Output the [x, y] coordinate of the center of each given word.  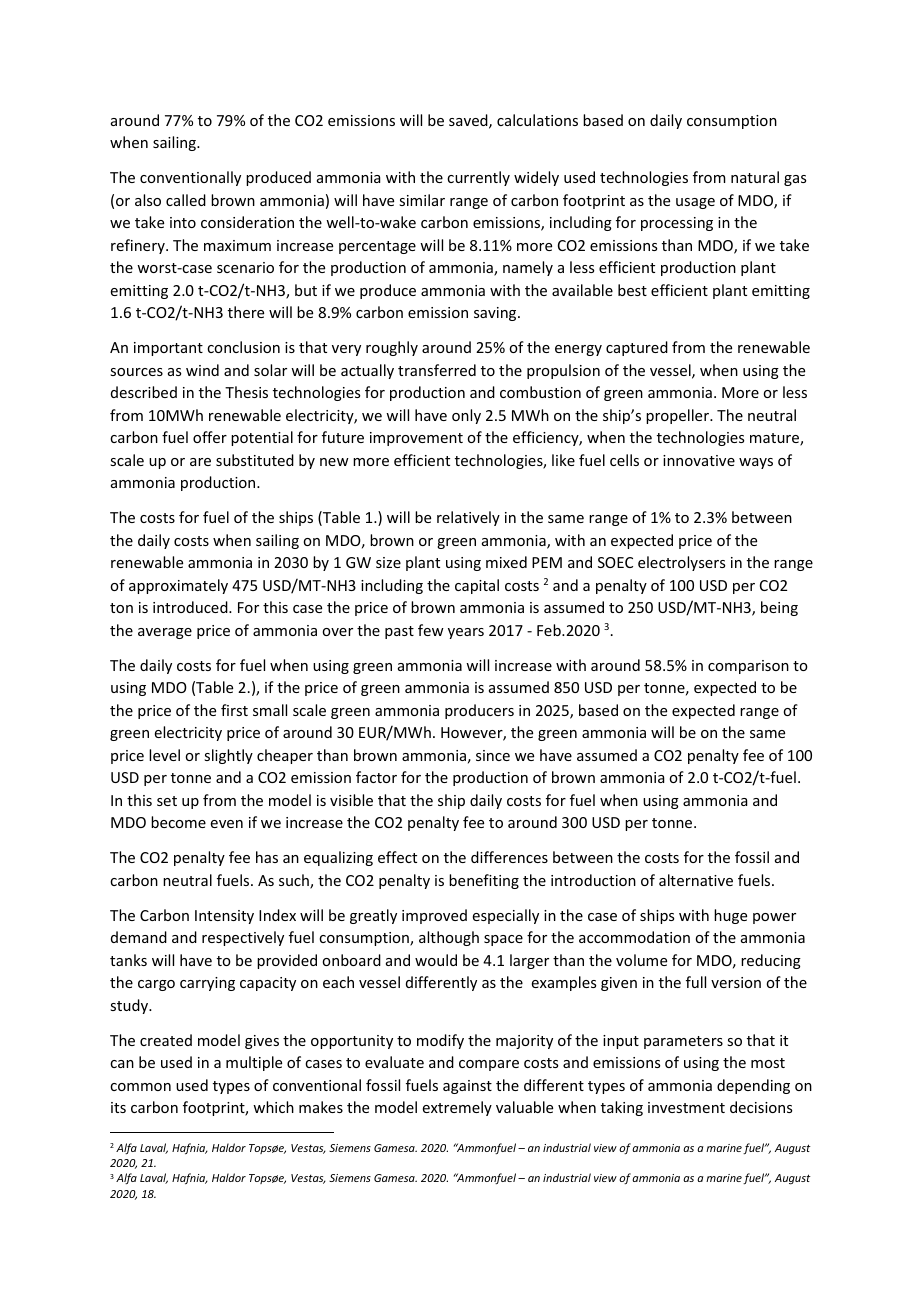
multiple [254, 1063]
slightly [228, 756]
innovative [699, 460]
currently [478, 178]
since [493, 755]
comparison [748, 667]
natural [755, 177]
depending [753, 1086]
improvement [416, 439]
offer [210, 437]
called [186, 200]
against [467, 1087]
